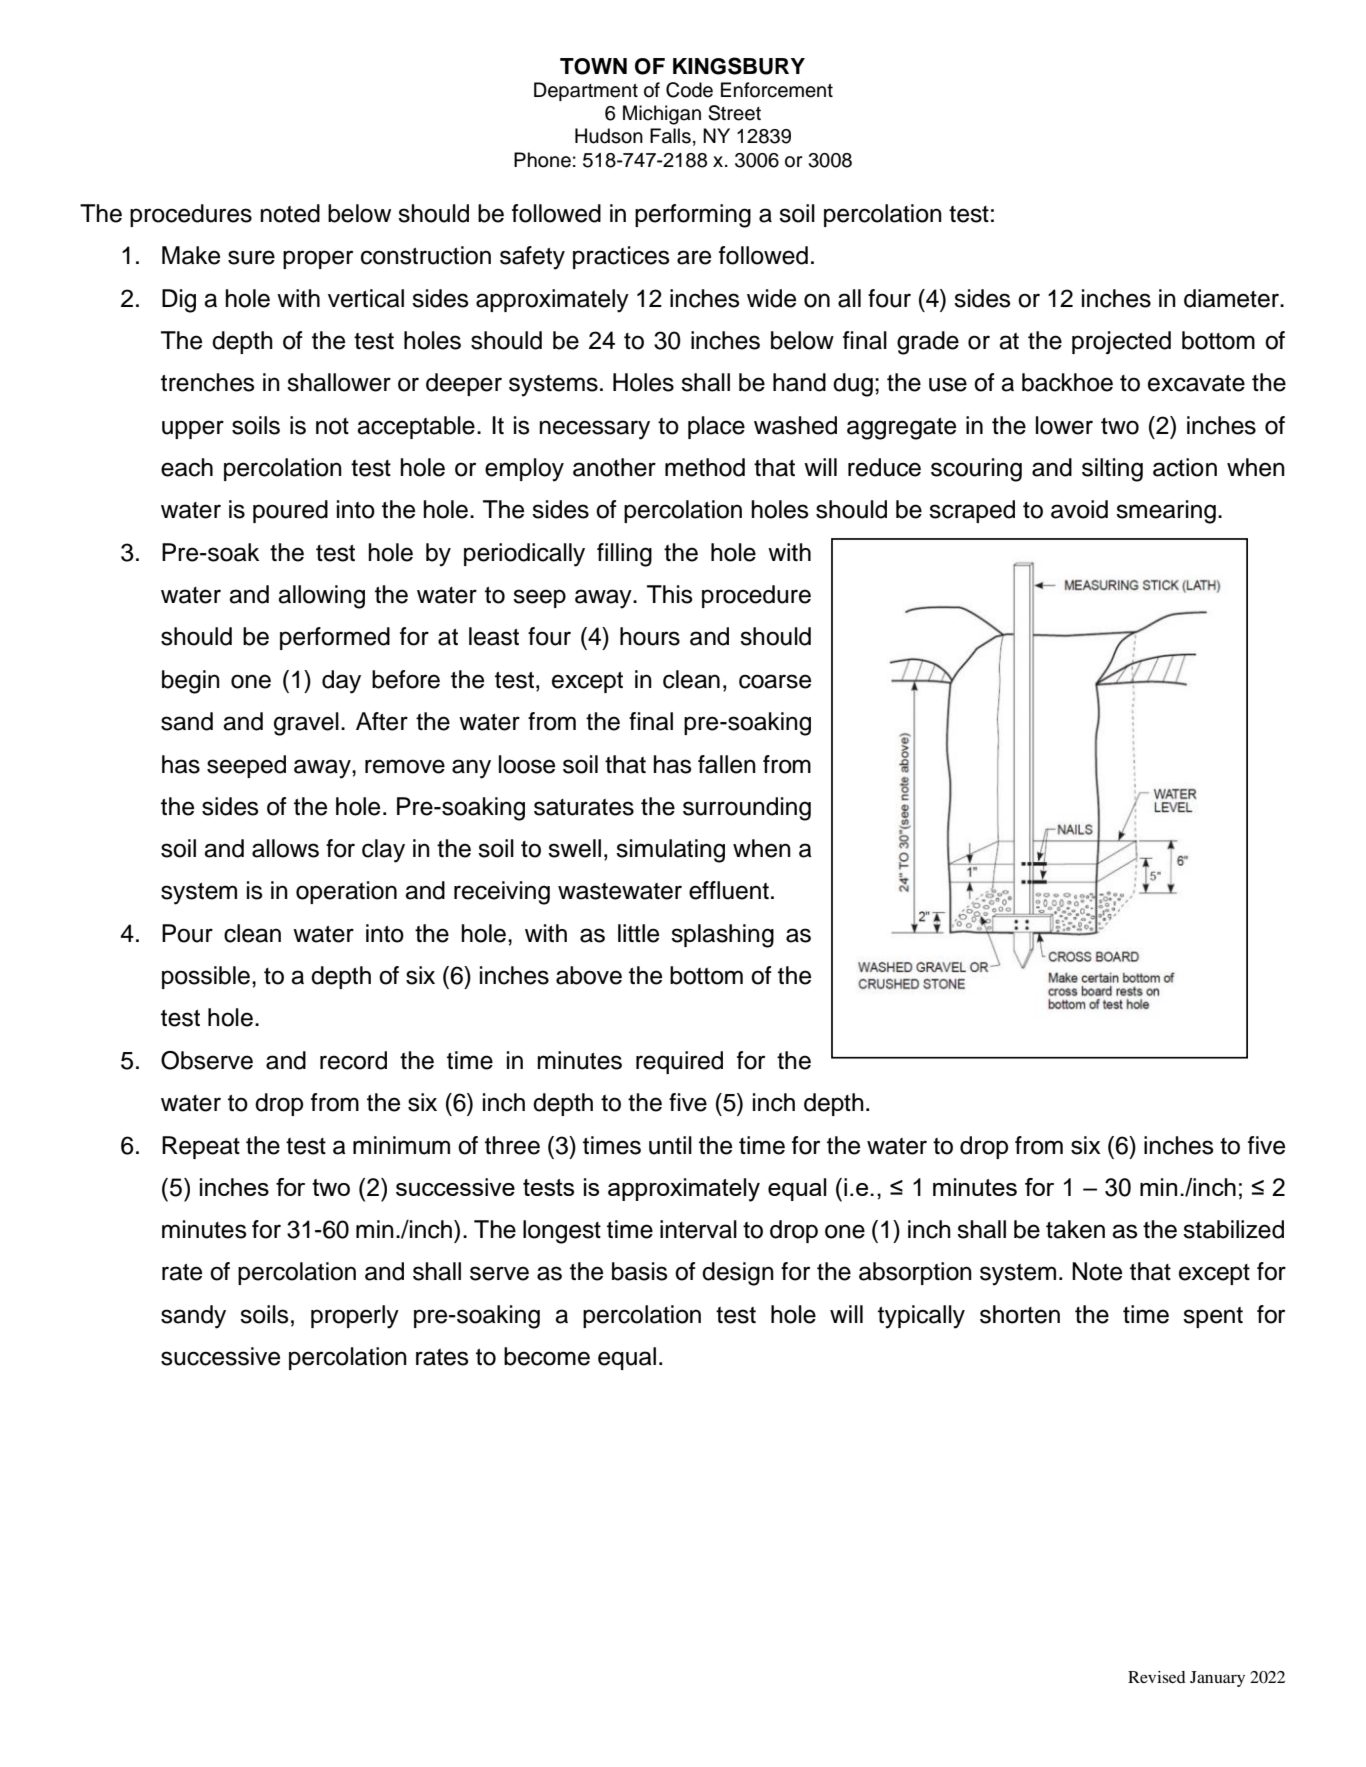 The width and height of the screenshot is (1366, 1767). What do you see at coordinates (1079, 509) in the screenshot?
I see `avoid` at bounding box center [1079, 509].
